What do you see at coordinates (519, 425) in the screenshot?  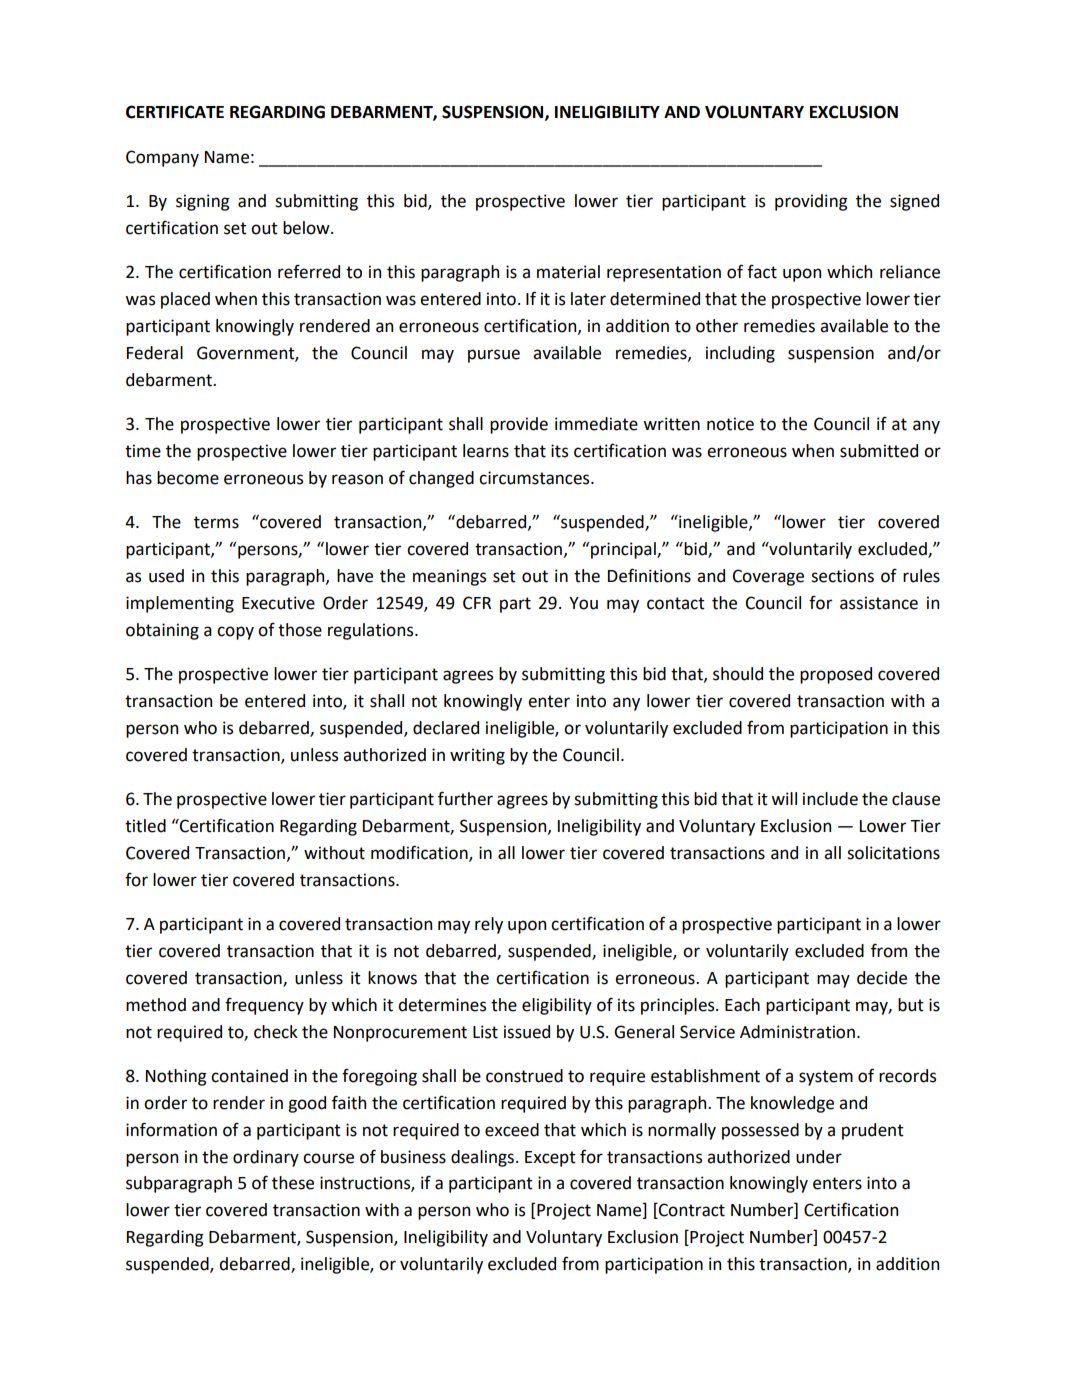 I see `provide` at bounding box center [519, 425].
